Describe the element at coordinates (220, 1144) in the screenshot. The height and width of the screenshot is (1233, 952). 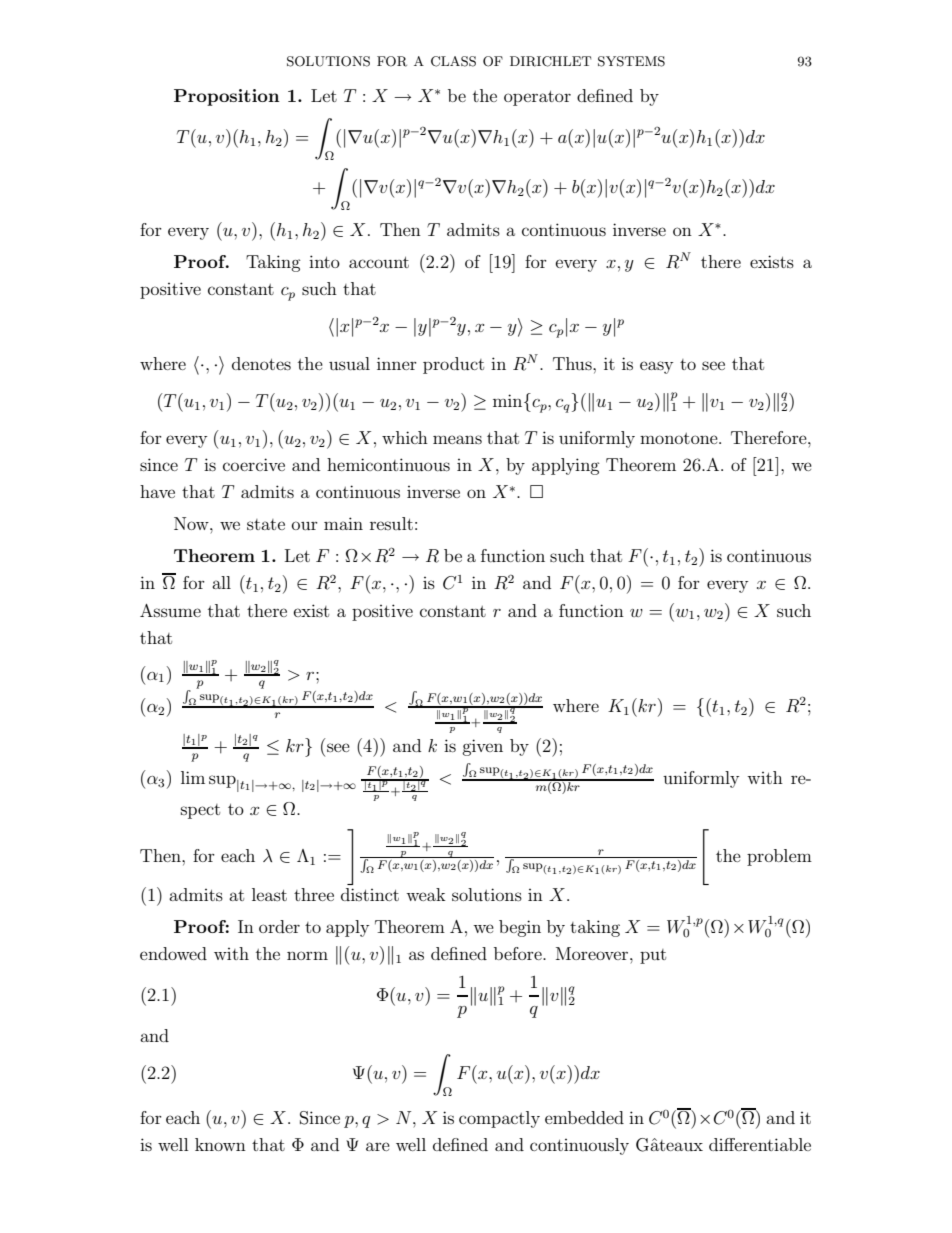
I see `known` at that location.
